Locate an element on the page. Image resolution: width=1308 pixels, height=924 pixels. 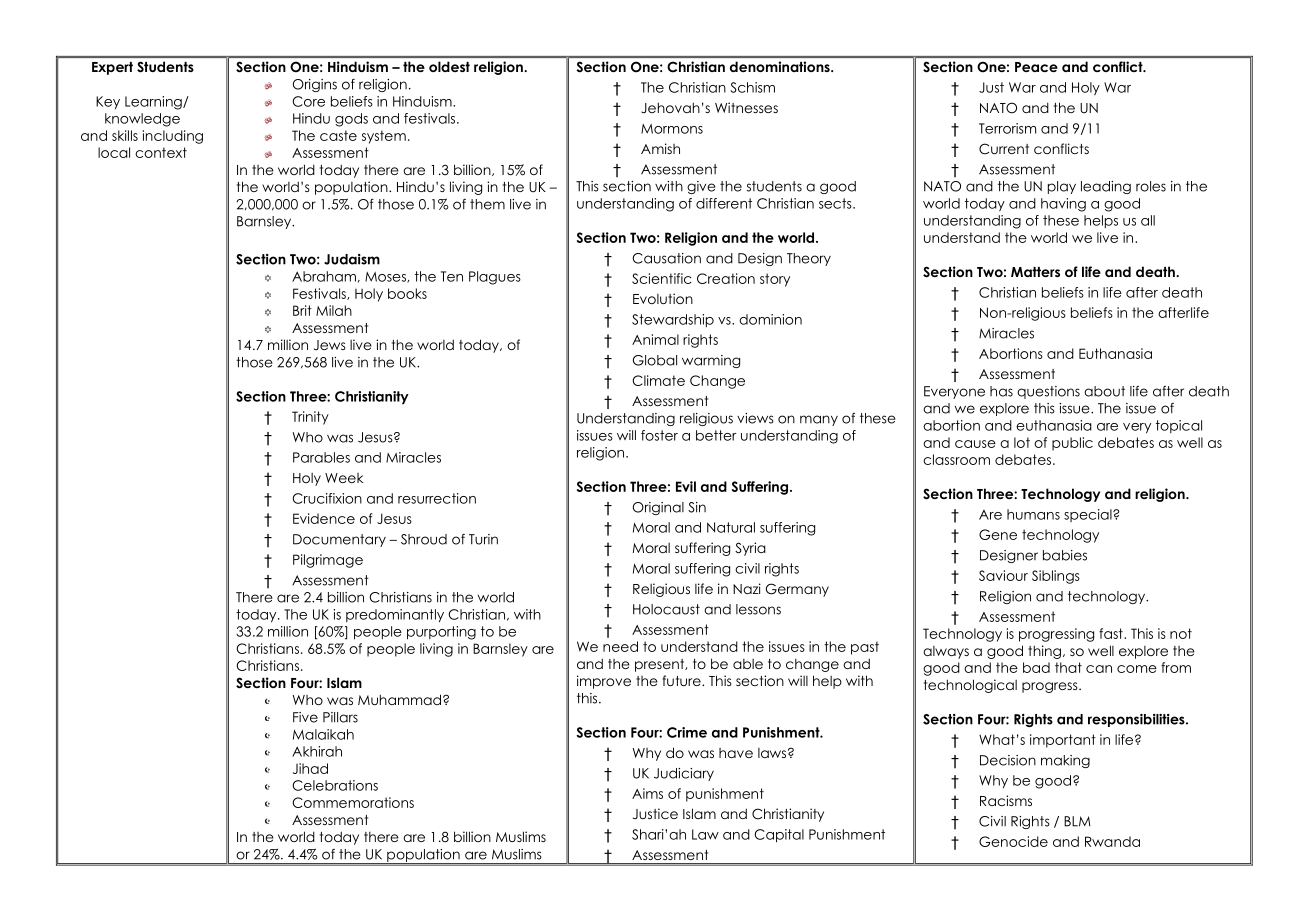
Brit is located at coordinates (302, 310).
